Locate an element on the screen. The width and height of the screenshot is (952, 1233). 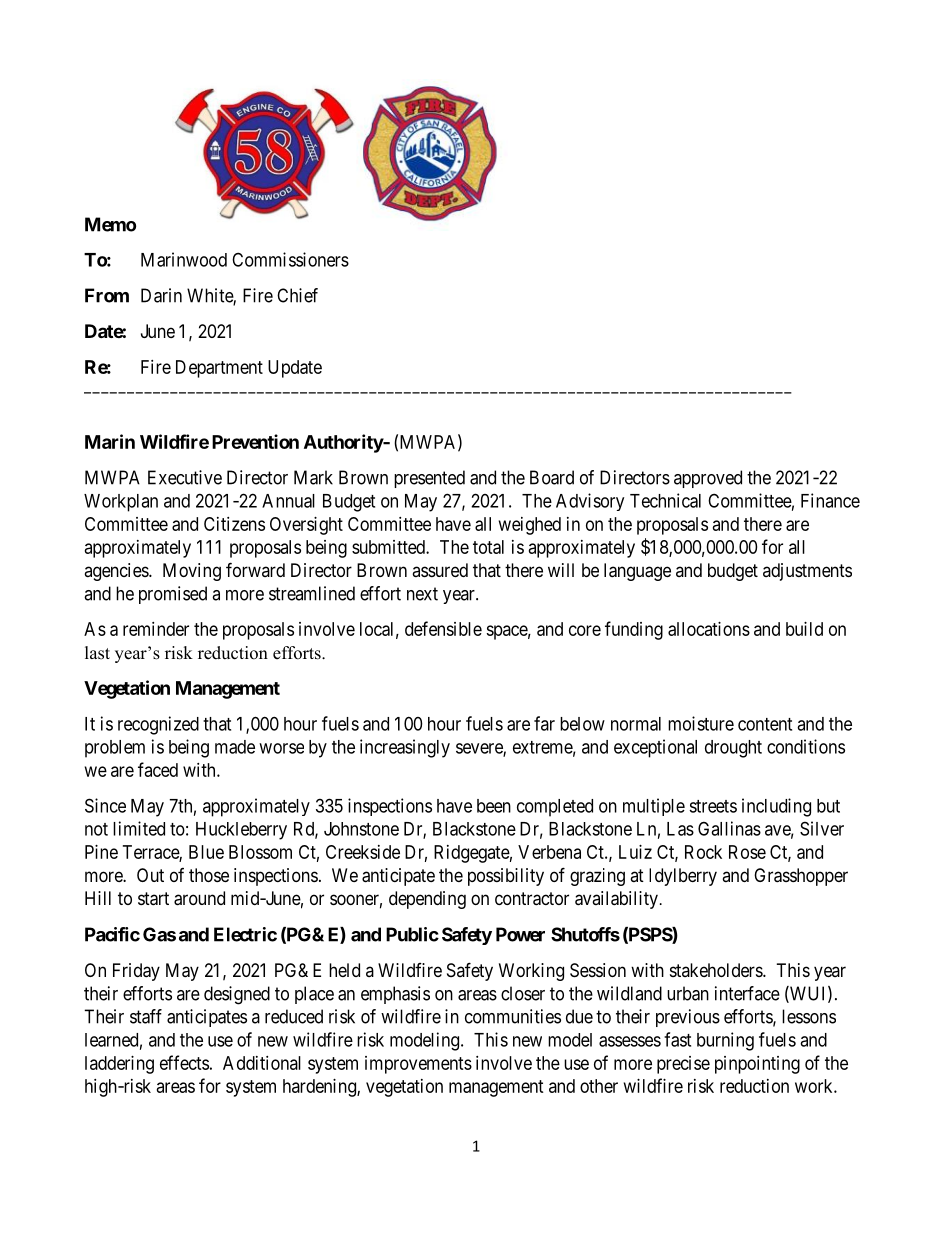
total is located at coordinates (488, 547).
